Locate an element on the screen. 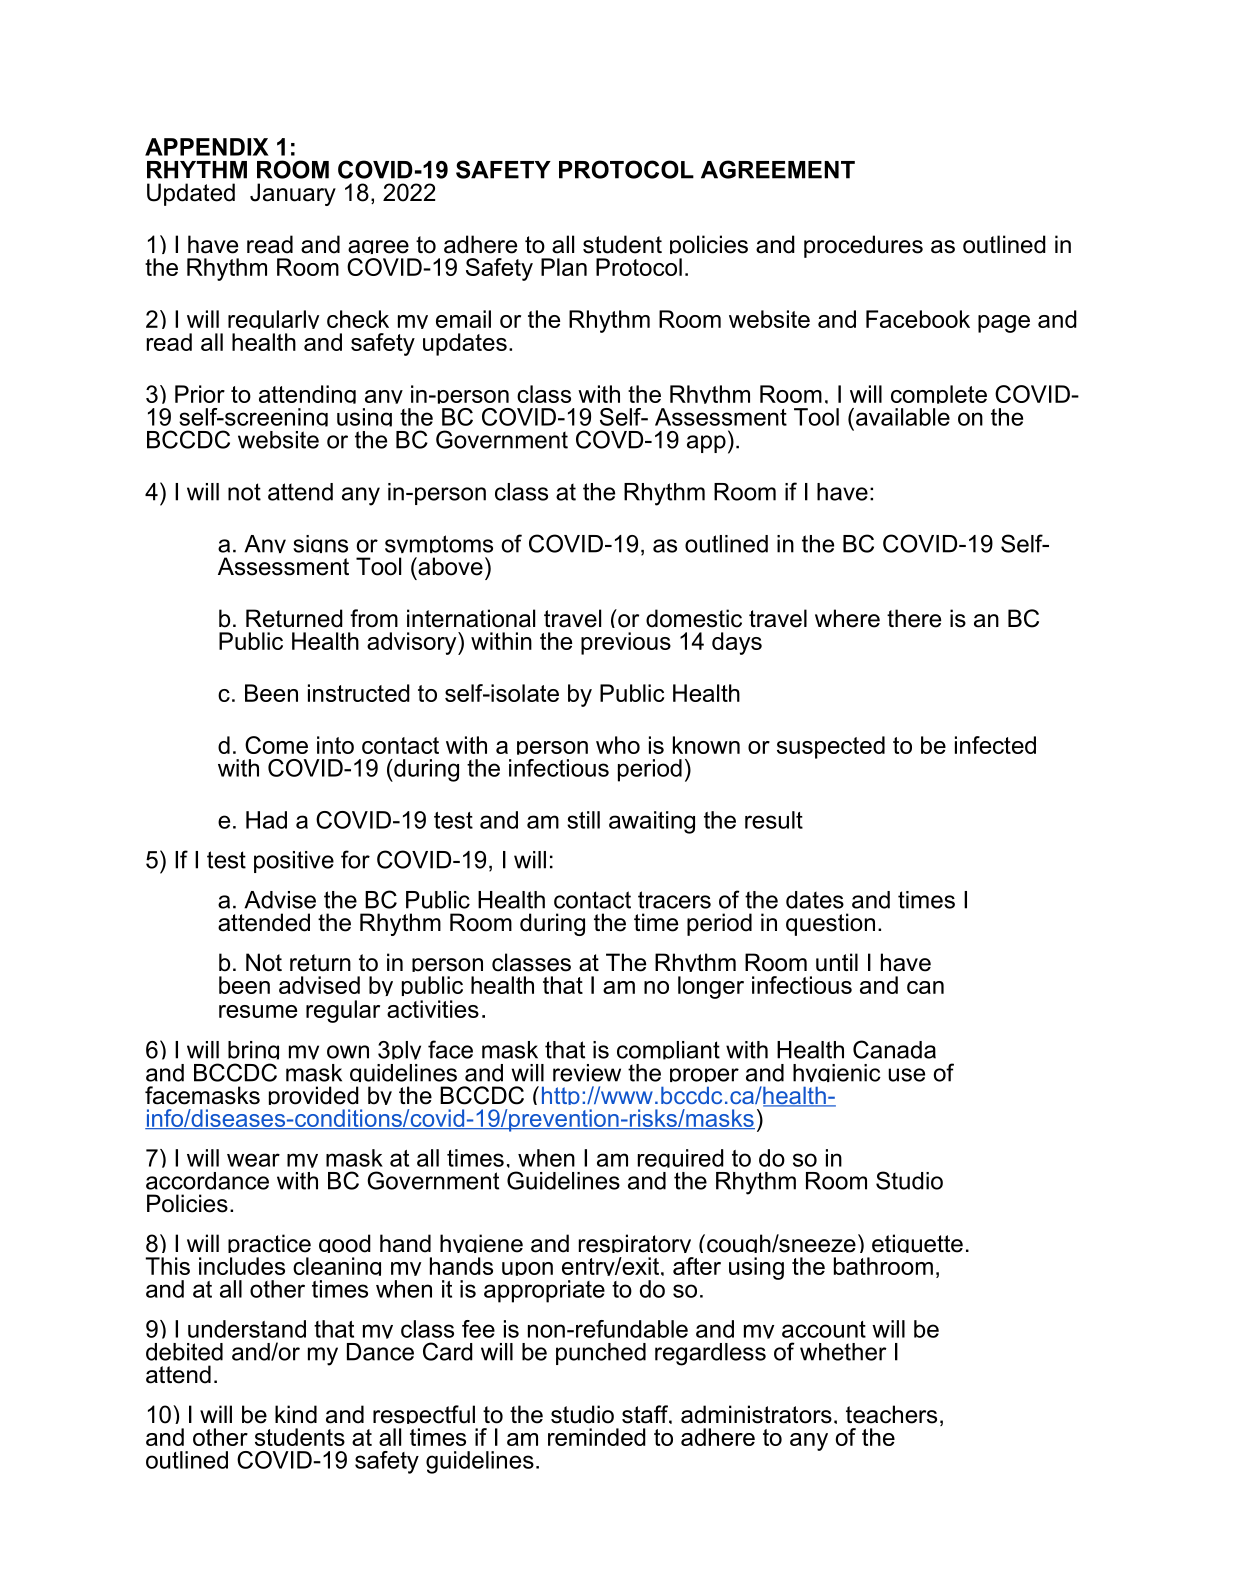 The height and width of the screenshot is (1596, 1233). procedures is located at coordinates (863, 246).
